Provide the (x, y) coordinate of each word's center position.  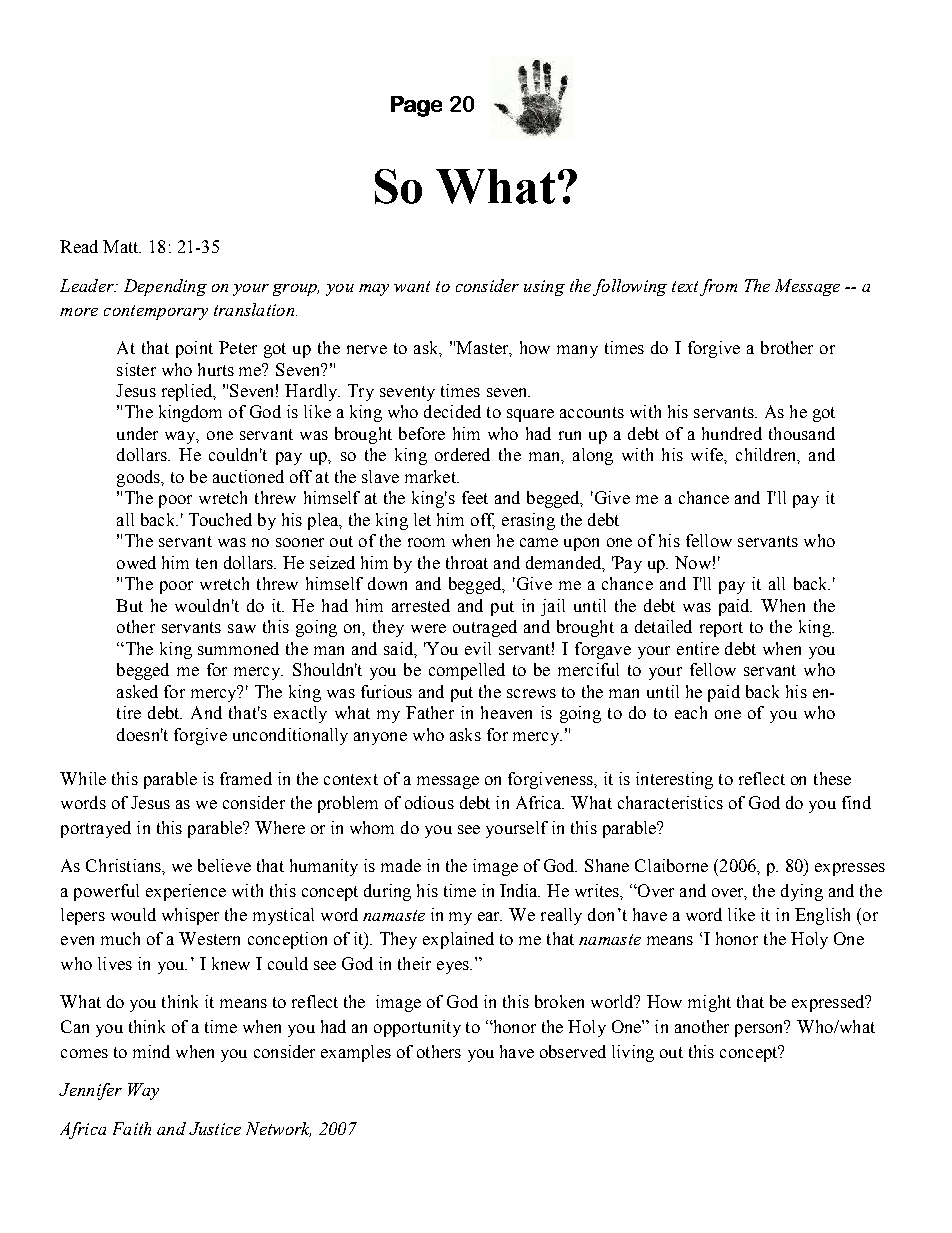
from (718, 287)
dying (802, 892)
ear (490, 916)
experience (186, 892)
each (691, 712)
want (412, 286)
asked (137, 691)
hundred (732, 433)
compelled (467, 671)
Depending (165, 287)
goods (140, 478)
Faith (132, 1128)
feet (475, 497)
